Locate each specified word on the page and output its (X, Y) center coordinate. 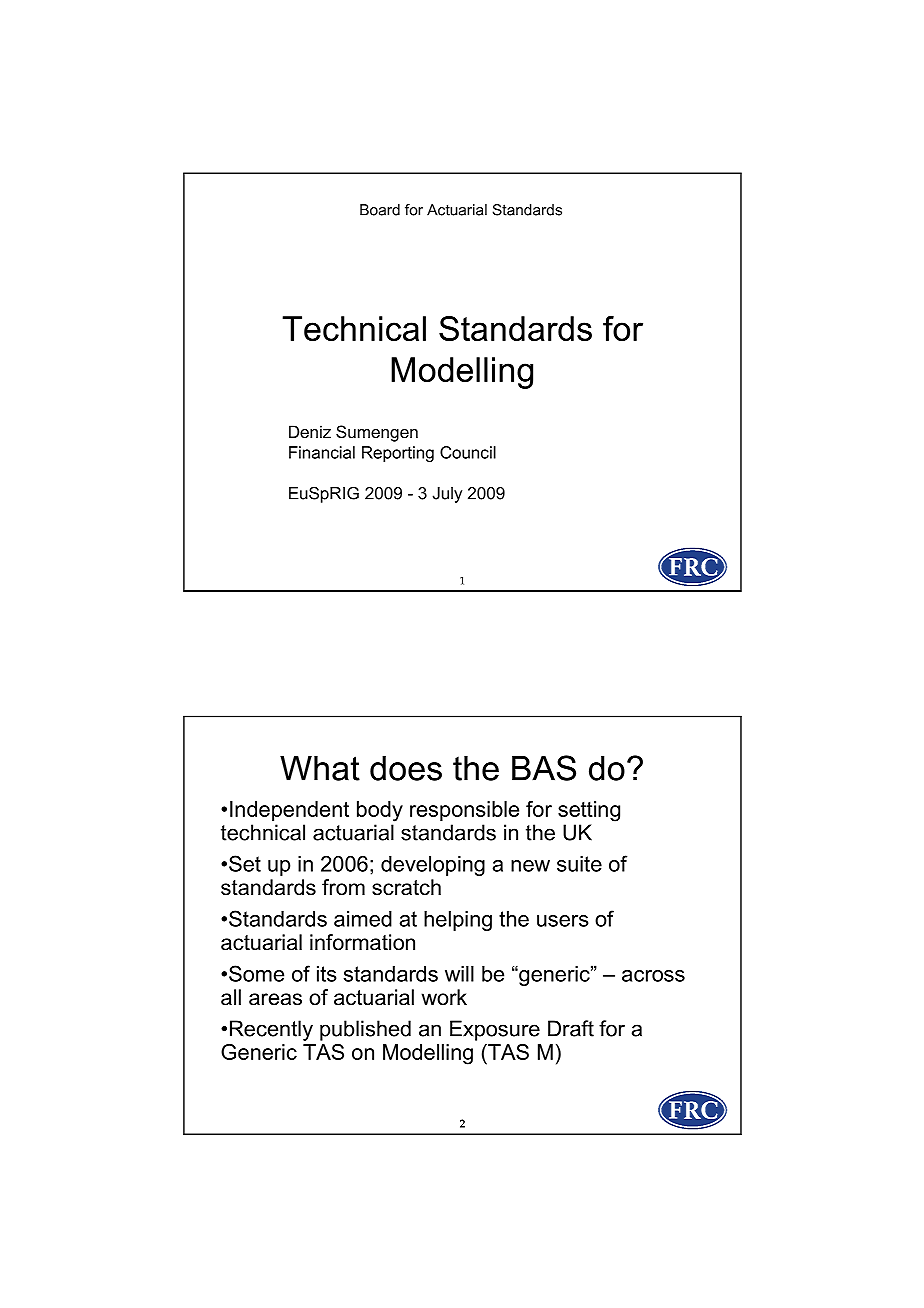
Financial (322, 452)
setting (589, 811)
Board (380, 210)
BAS (544, 768)
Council (468, 452)
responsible (464, 811)
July (447, 495)
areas (275, 999)
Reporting (398, 454)
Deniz (310, 431)
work (444, 997)
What (320, 768)
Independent (289, 811)
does (406, 768)
